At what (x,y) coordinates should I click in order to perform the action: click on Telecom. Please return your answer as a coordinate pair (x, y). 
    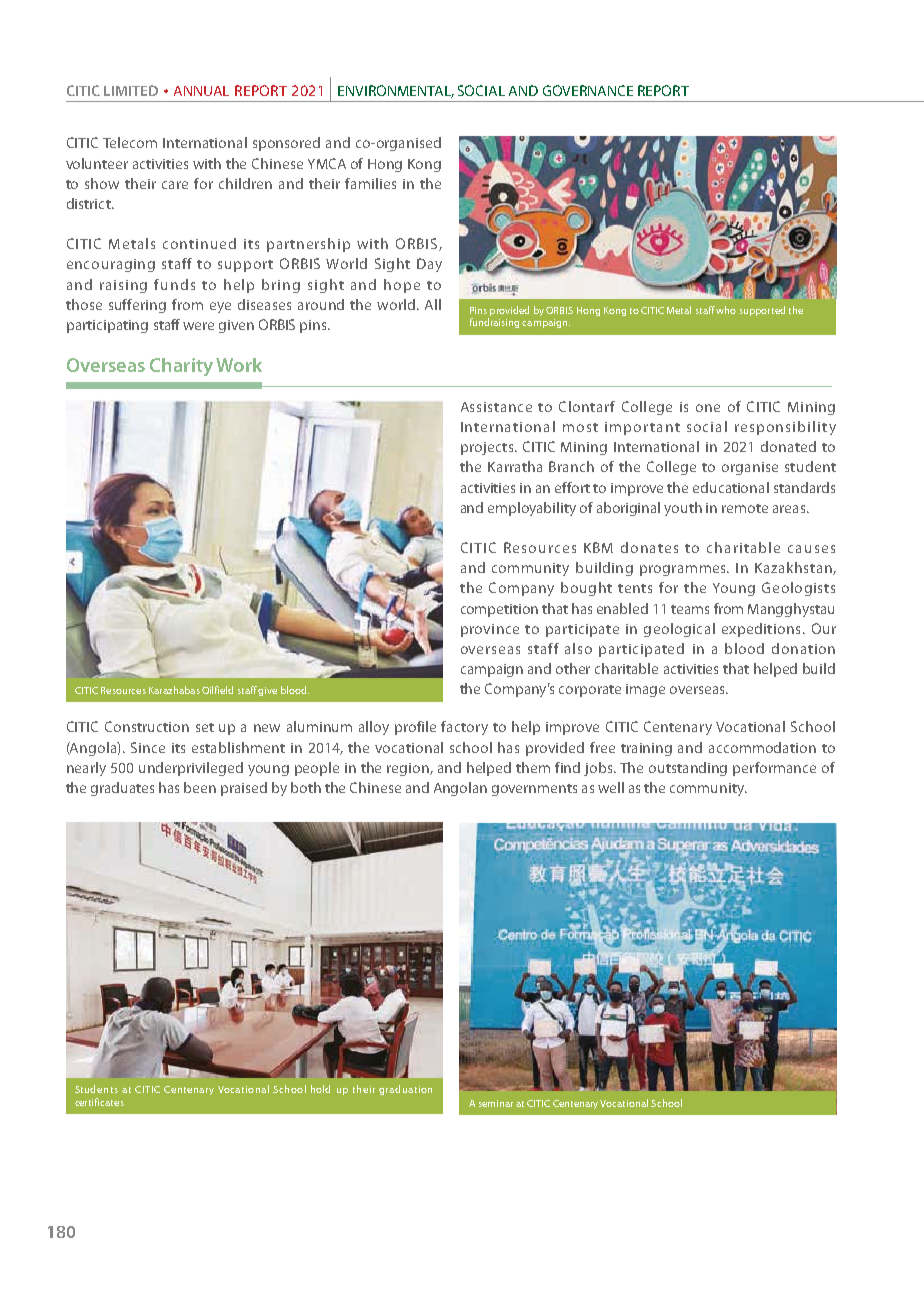
    Looking at the image, I should click on (130, 142).
